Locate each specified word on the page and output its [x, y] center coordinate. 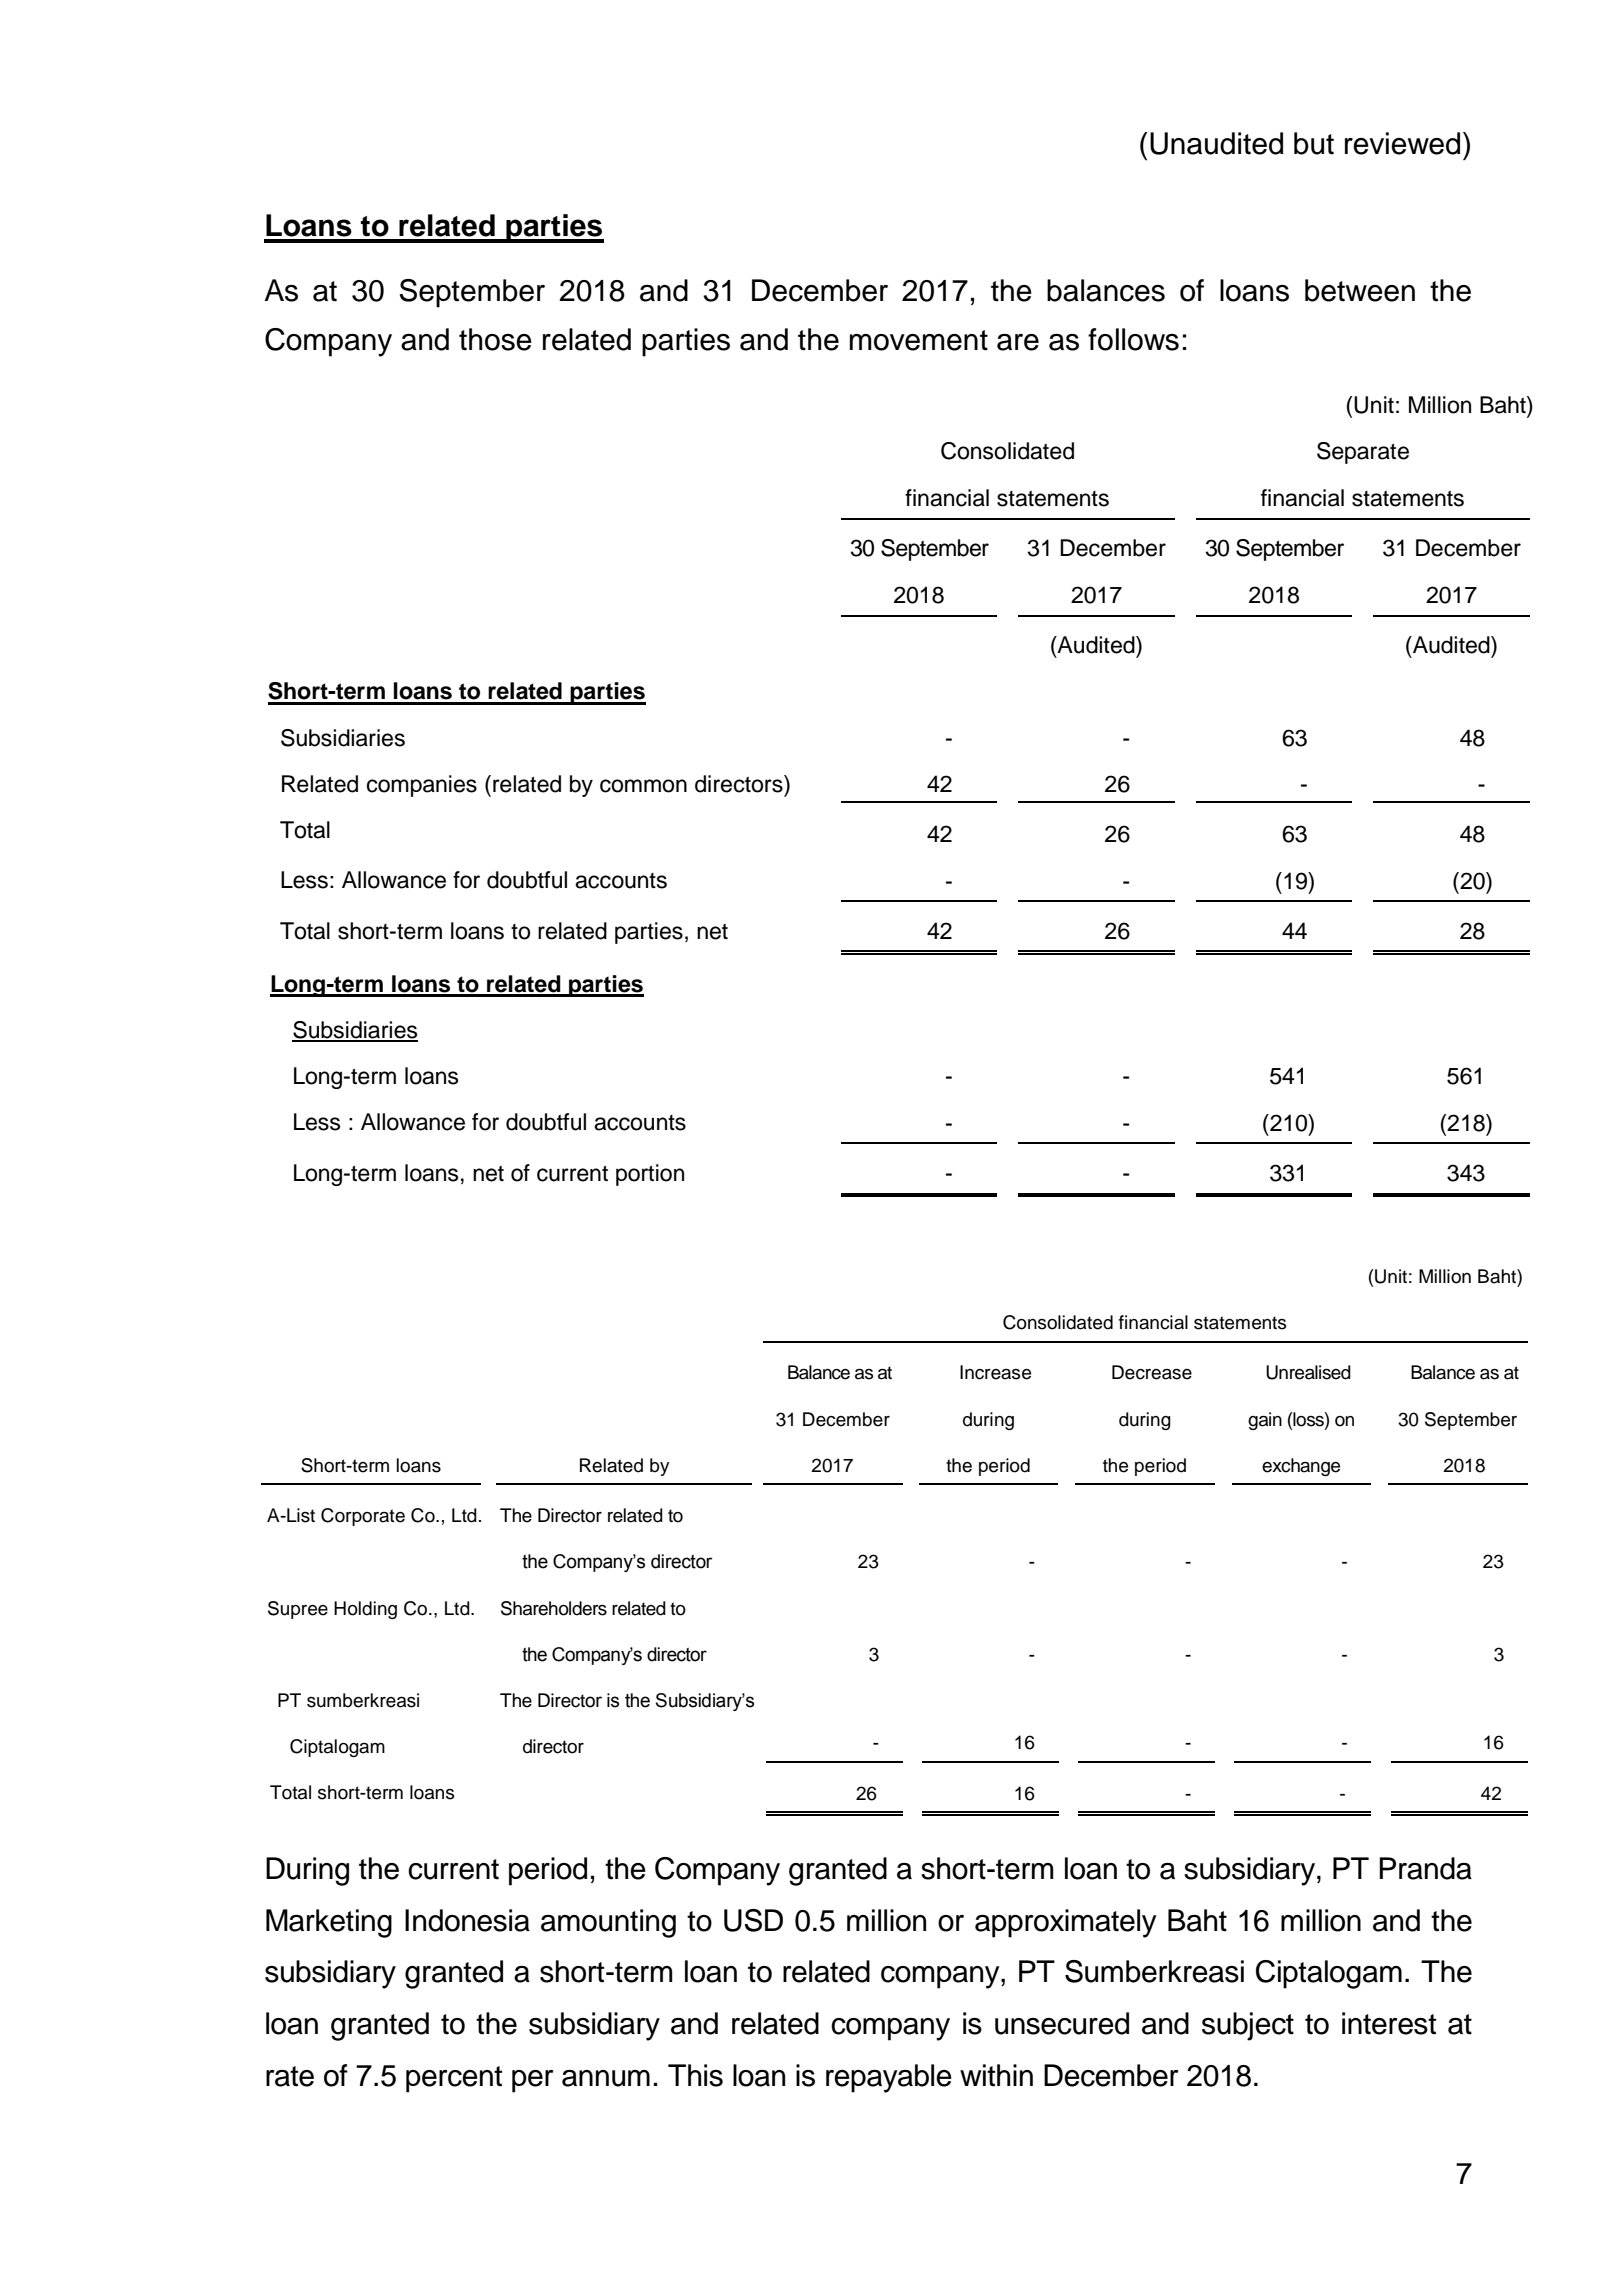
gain [1265, 1421]
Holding [365, 1610]
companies [422, 786]
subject [1248, 2026]
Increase [995, 1372]
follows [1133, 339]
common [643, 786]
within [996, 2075]
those [495, 339]
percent [454, 2079]
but [1314, 143]
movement [919, 340]
